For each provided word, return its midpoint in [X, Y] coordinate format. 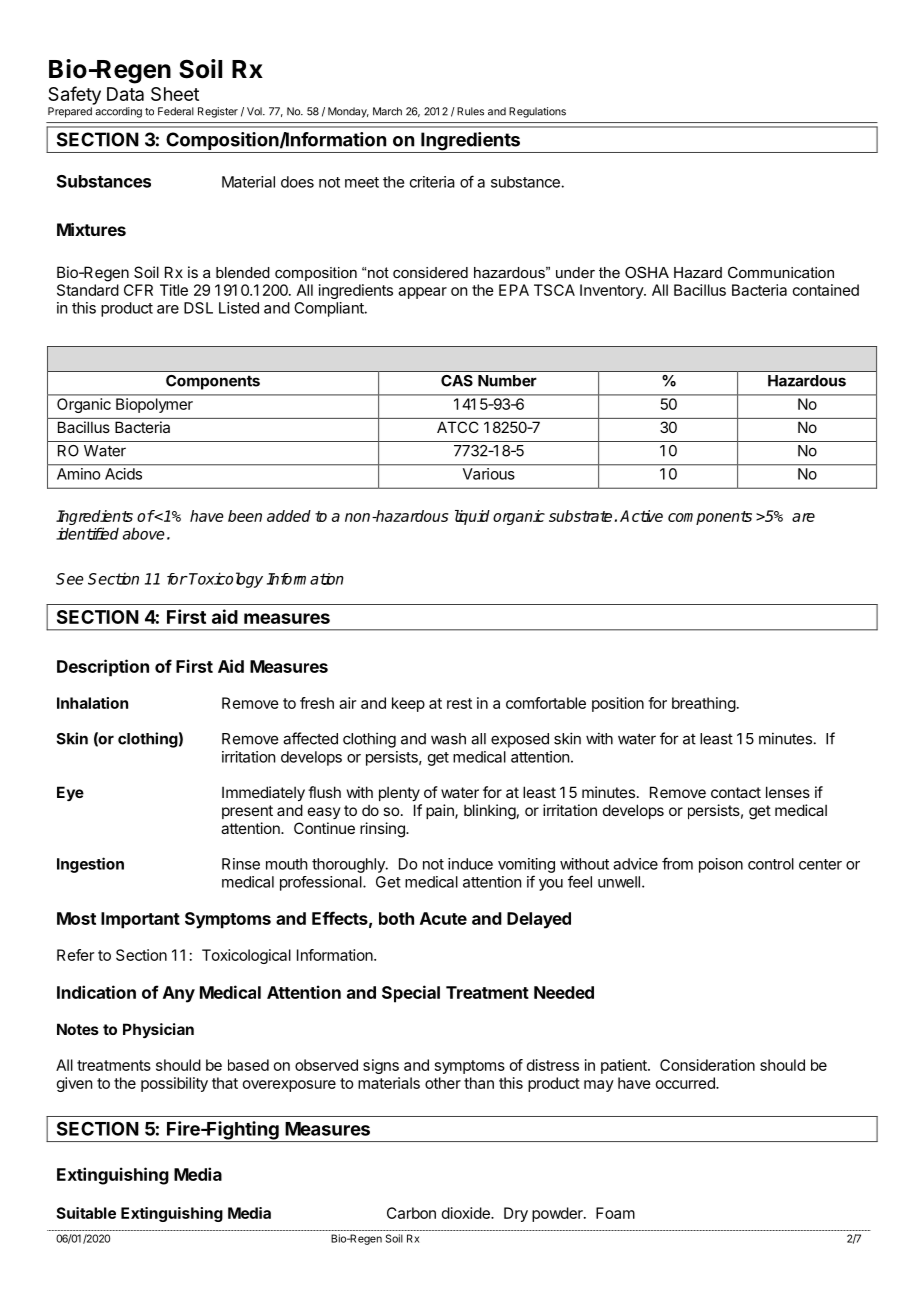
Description [103, 668]
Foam [615, 1213]
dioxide [467, 1213]
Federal [176, 111]
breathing [704, 704]
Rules [470, 111]
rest [459, 703]
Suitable [86, 1213]
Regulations [537, 112]
